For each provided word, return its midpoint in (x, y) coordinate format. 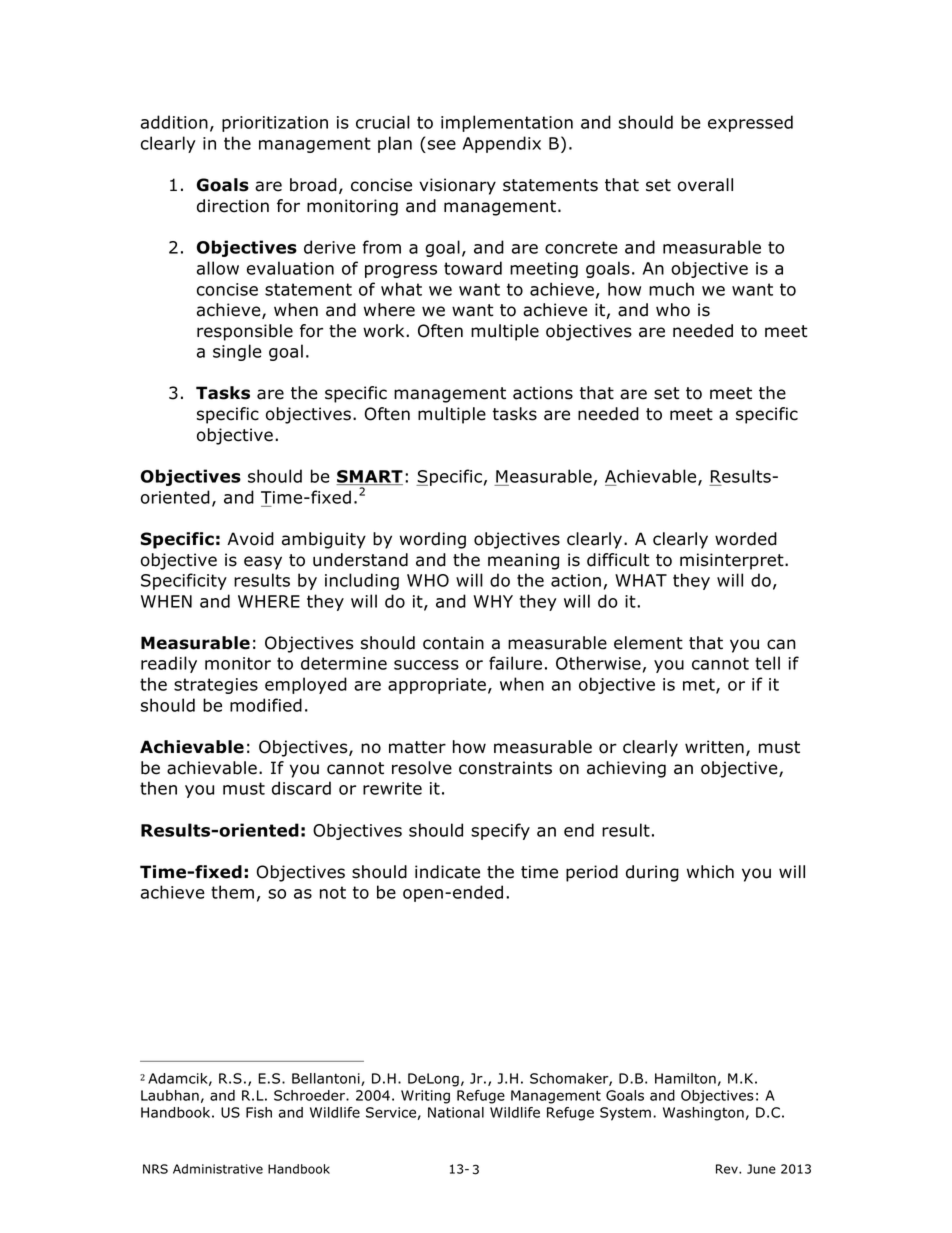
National (456, 1112)
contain (453, 643)
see (442, 145)
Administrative (218, 1169)
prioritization (275, 124)
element (648, 643)
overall (705, 185)
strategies (216, 686)
